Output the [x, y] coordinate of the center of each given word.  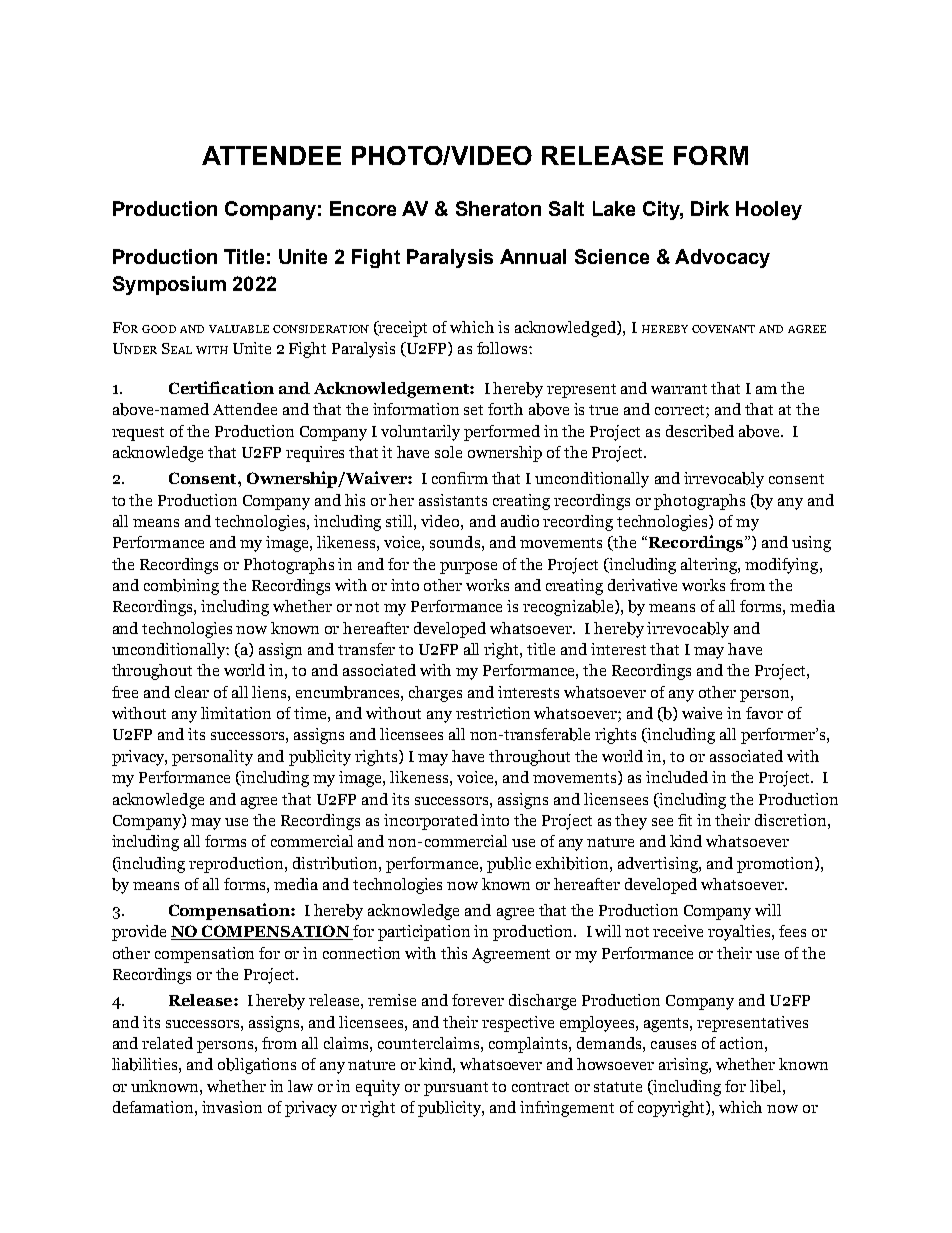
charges [435, 694]
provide [139, 933]
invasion [232, 1107]
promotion [776, 865]
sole [448, 452]
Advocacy [722, 258]
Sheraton [498, 208]
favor [764, 713]
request [138, 434]
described [700, 431]
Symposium [169, 285]
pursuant [456, 1089]
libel [767, 1086]
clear [192, 692]
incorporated [431, 822]
